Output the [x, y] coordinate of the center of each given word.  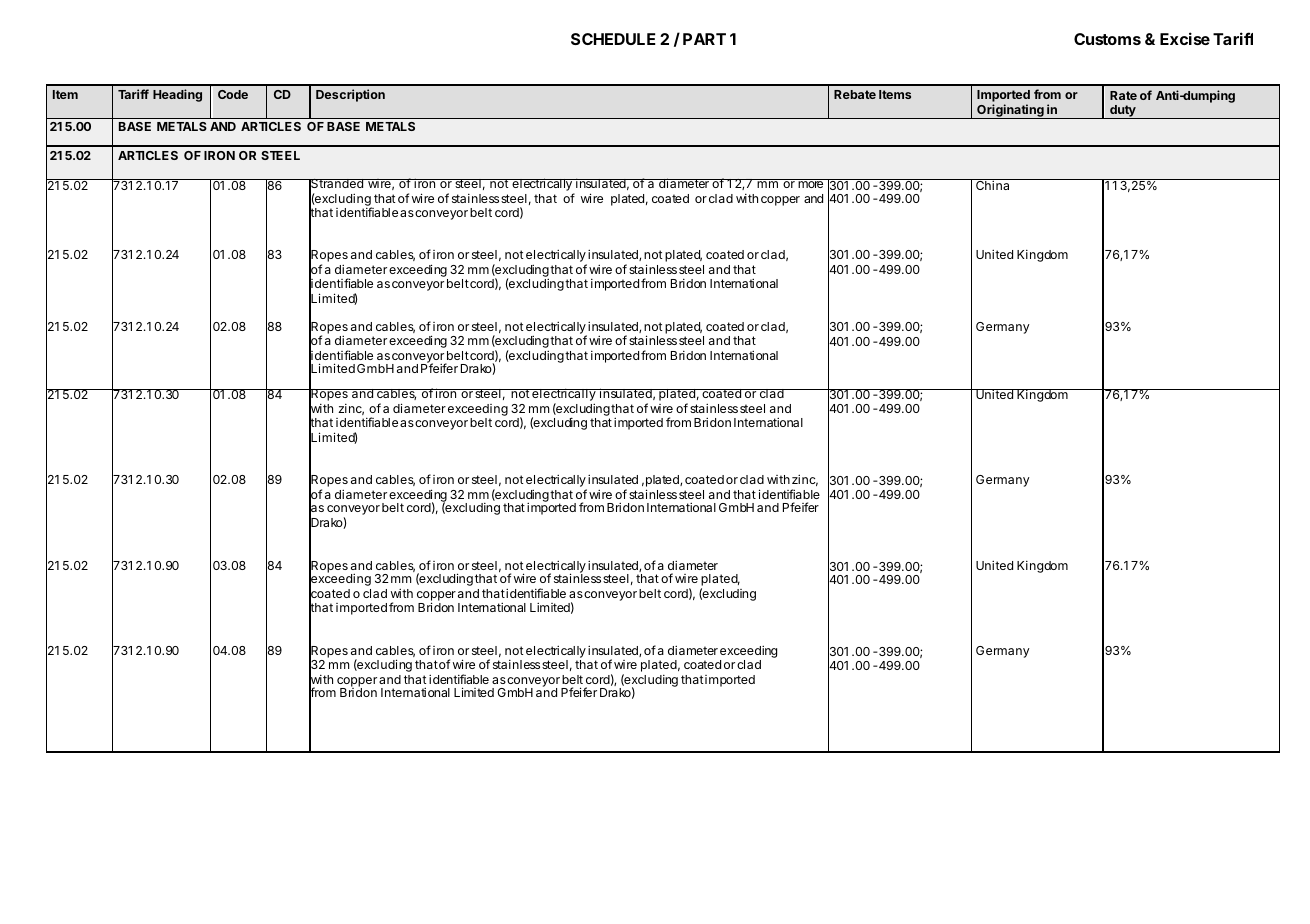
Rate [1123, 95]
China [993, 184]
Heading [177, 95]
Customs [1107, 39]
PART [704, 39]
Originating [1010, 111]
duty [1123, 112]
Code [233, 94]
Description [350, 95]
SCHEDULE [613, 39]
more [810, 184]
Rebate [855, 94]
